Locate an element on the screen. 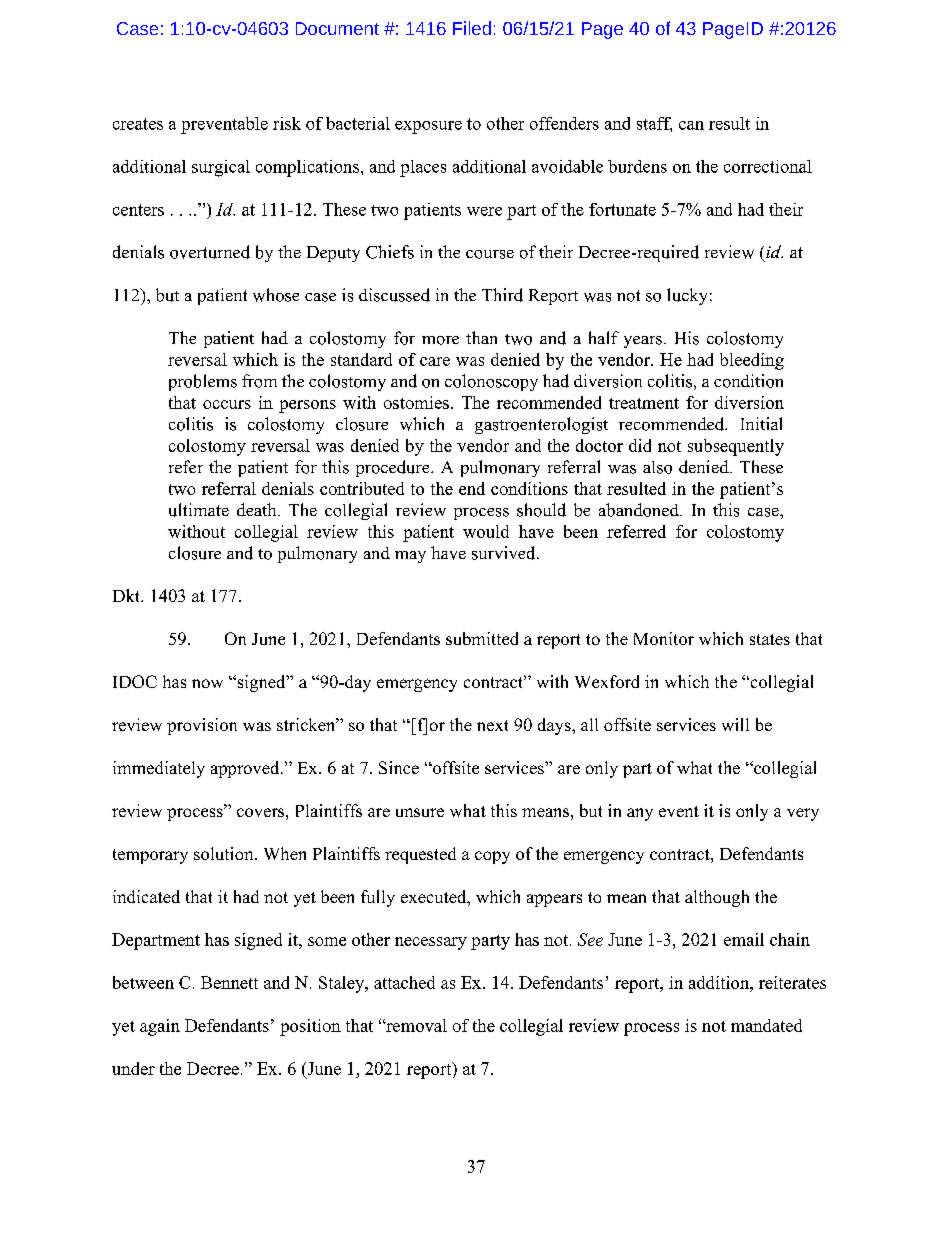 This screenshot has width=952, height=1233. problems is located at coordinates (203, 382).
